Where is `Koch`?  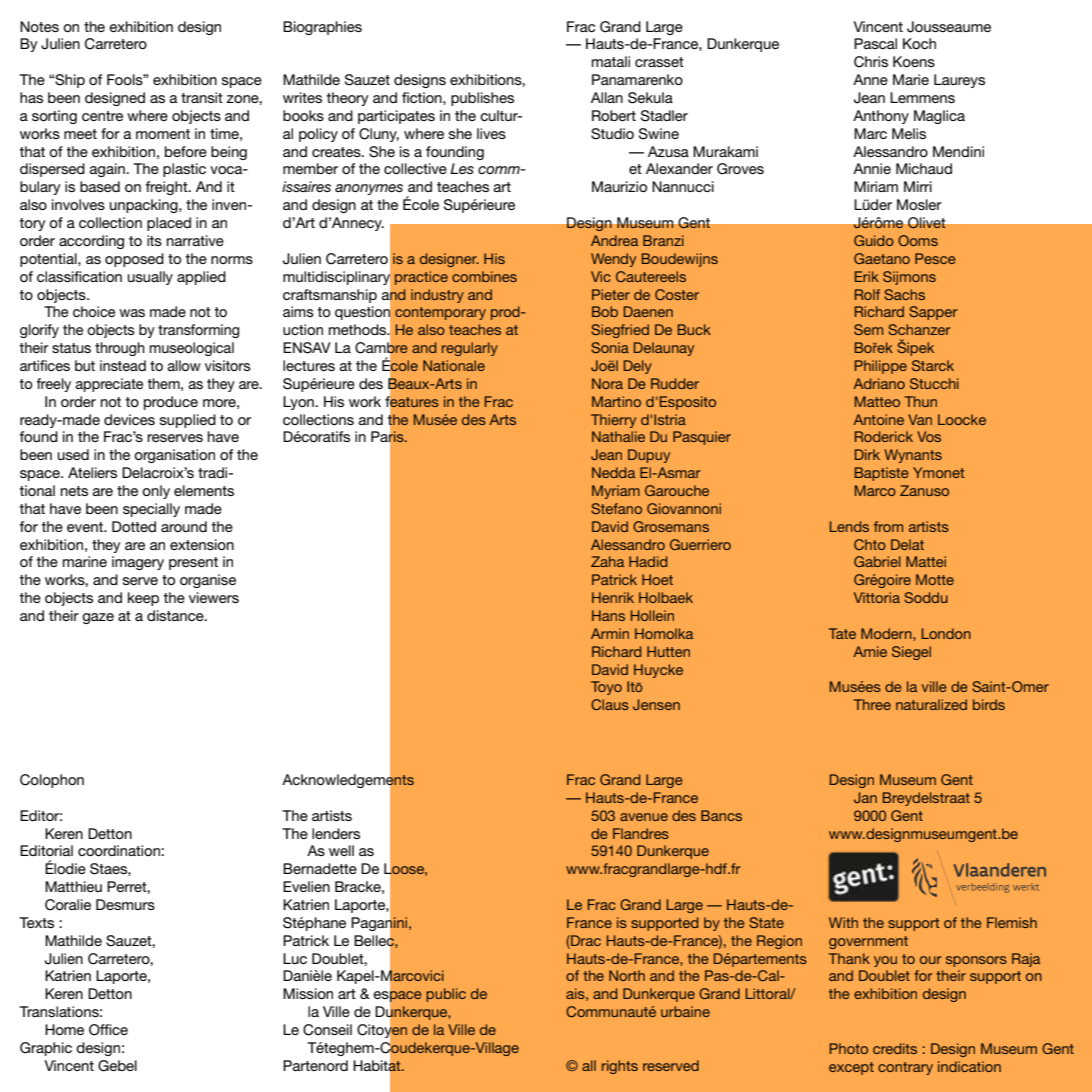 Koch is located at coordinates (919, 43).
